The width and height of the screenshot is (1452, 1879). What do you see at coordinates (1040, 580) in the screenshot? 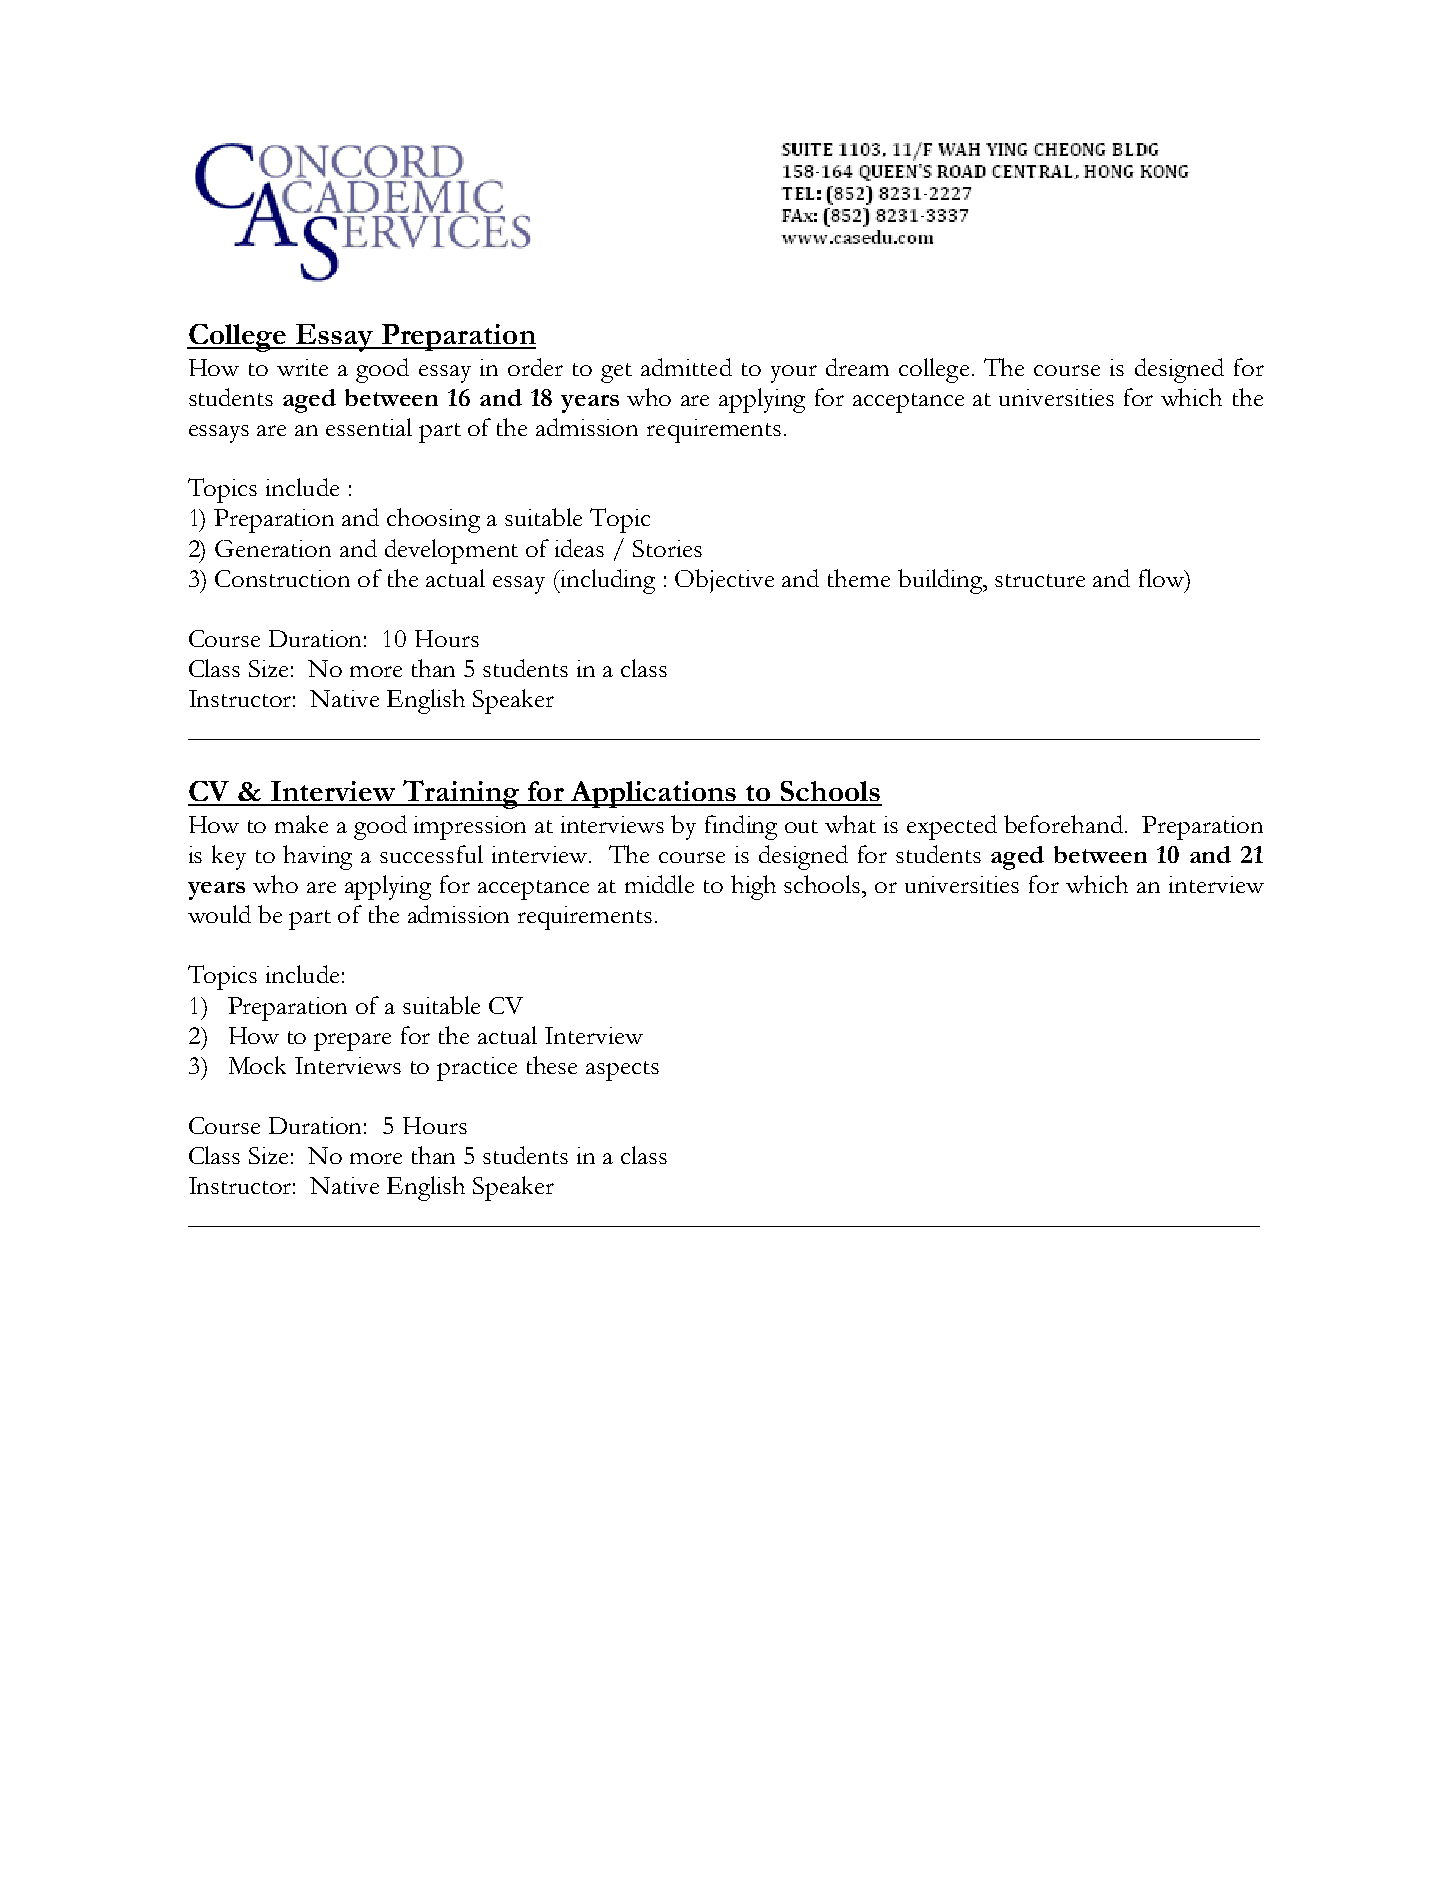
I see `structure` at bounding box center [1040, 580].
